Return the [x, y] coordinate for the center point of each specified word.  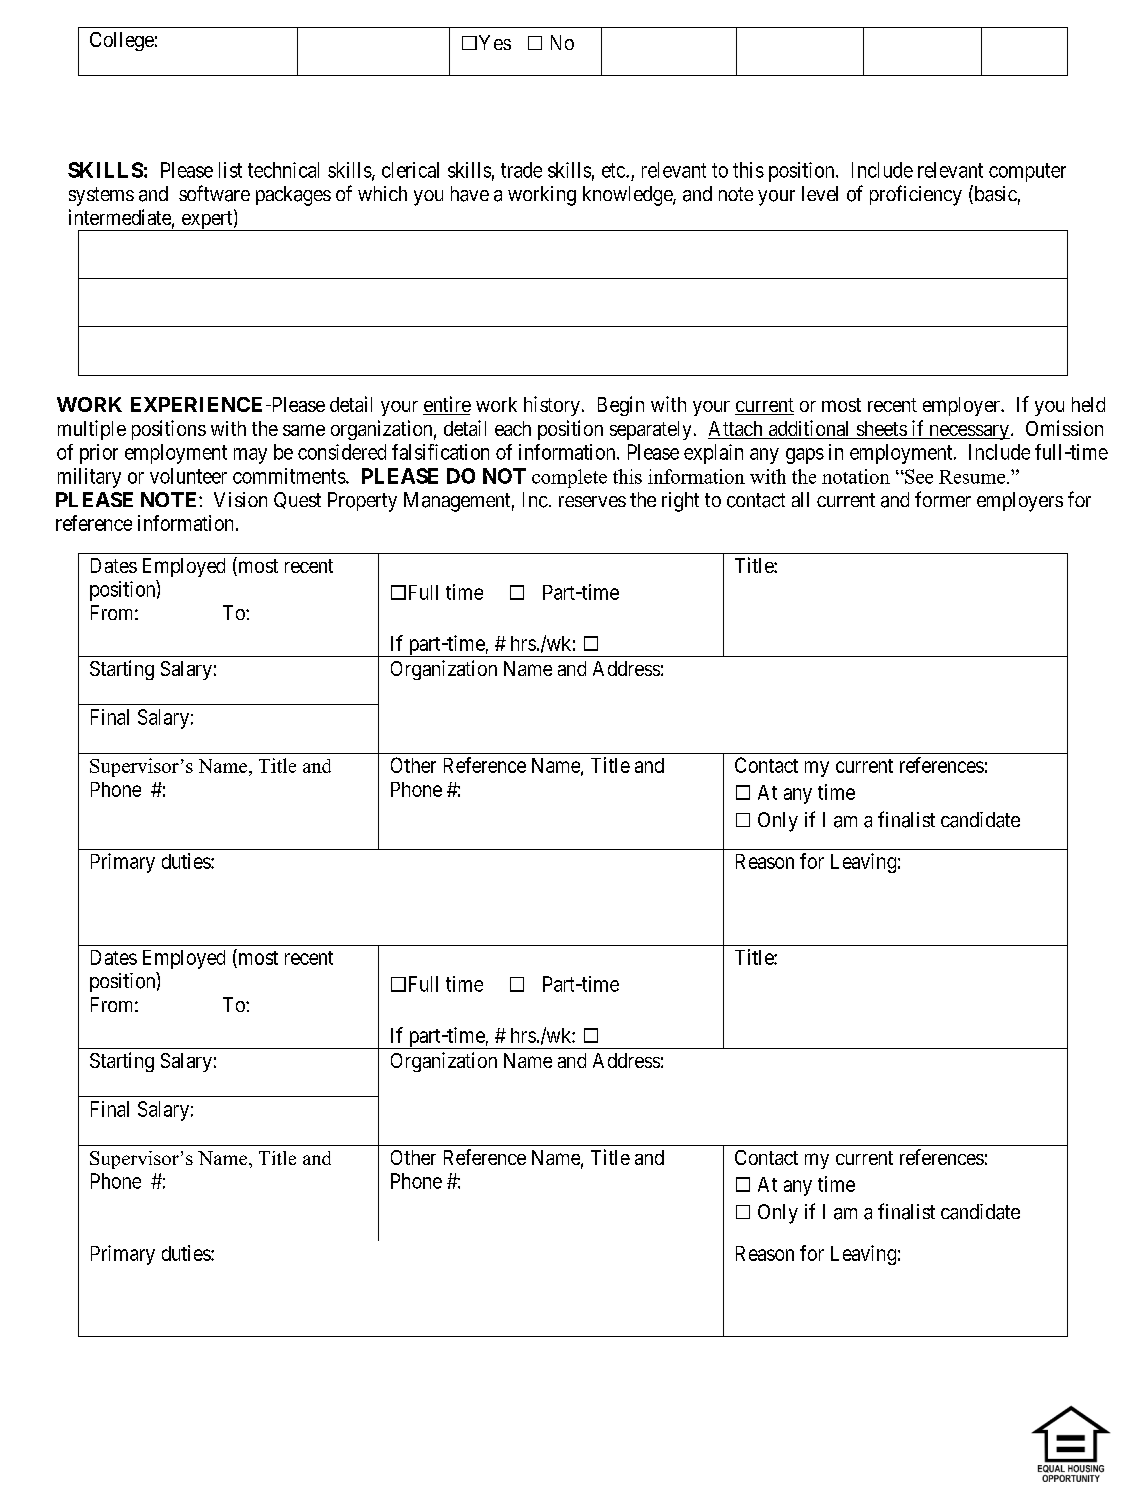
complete [569, 478]
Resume [972, 477]
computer [1027, 172]
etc [614, 170]
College [122, 41]
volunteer [188, 476]
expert [207, 221]
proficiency [916, 195]
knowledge [628, 196]
